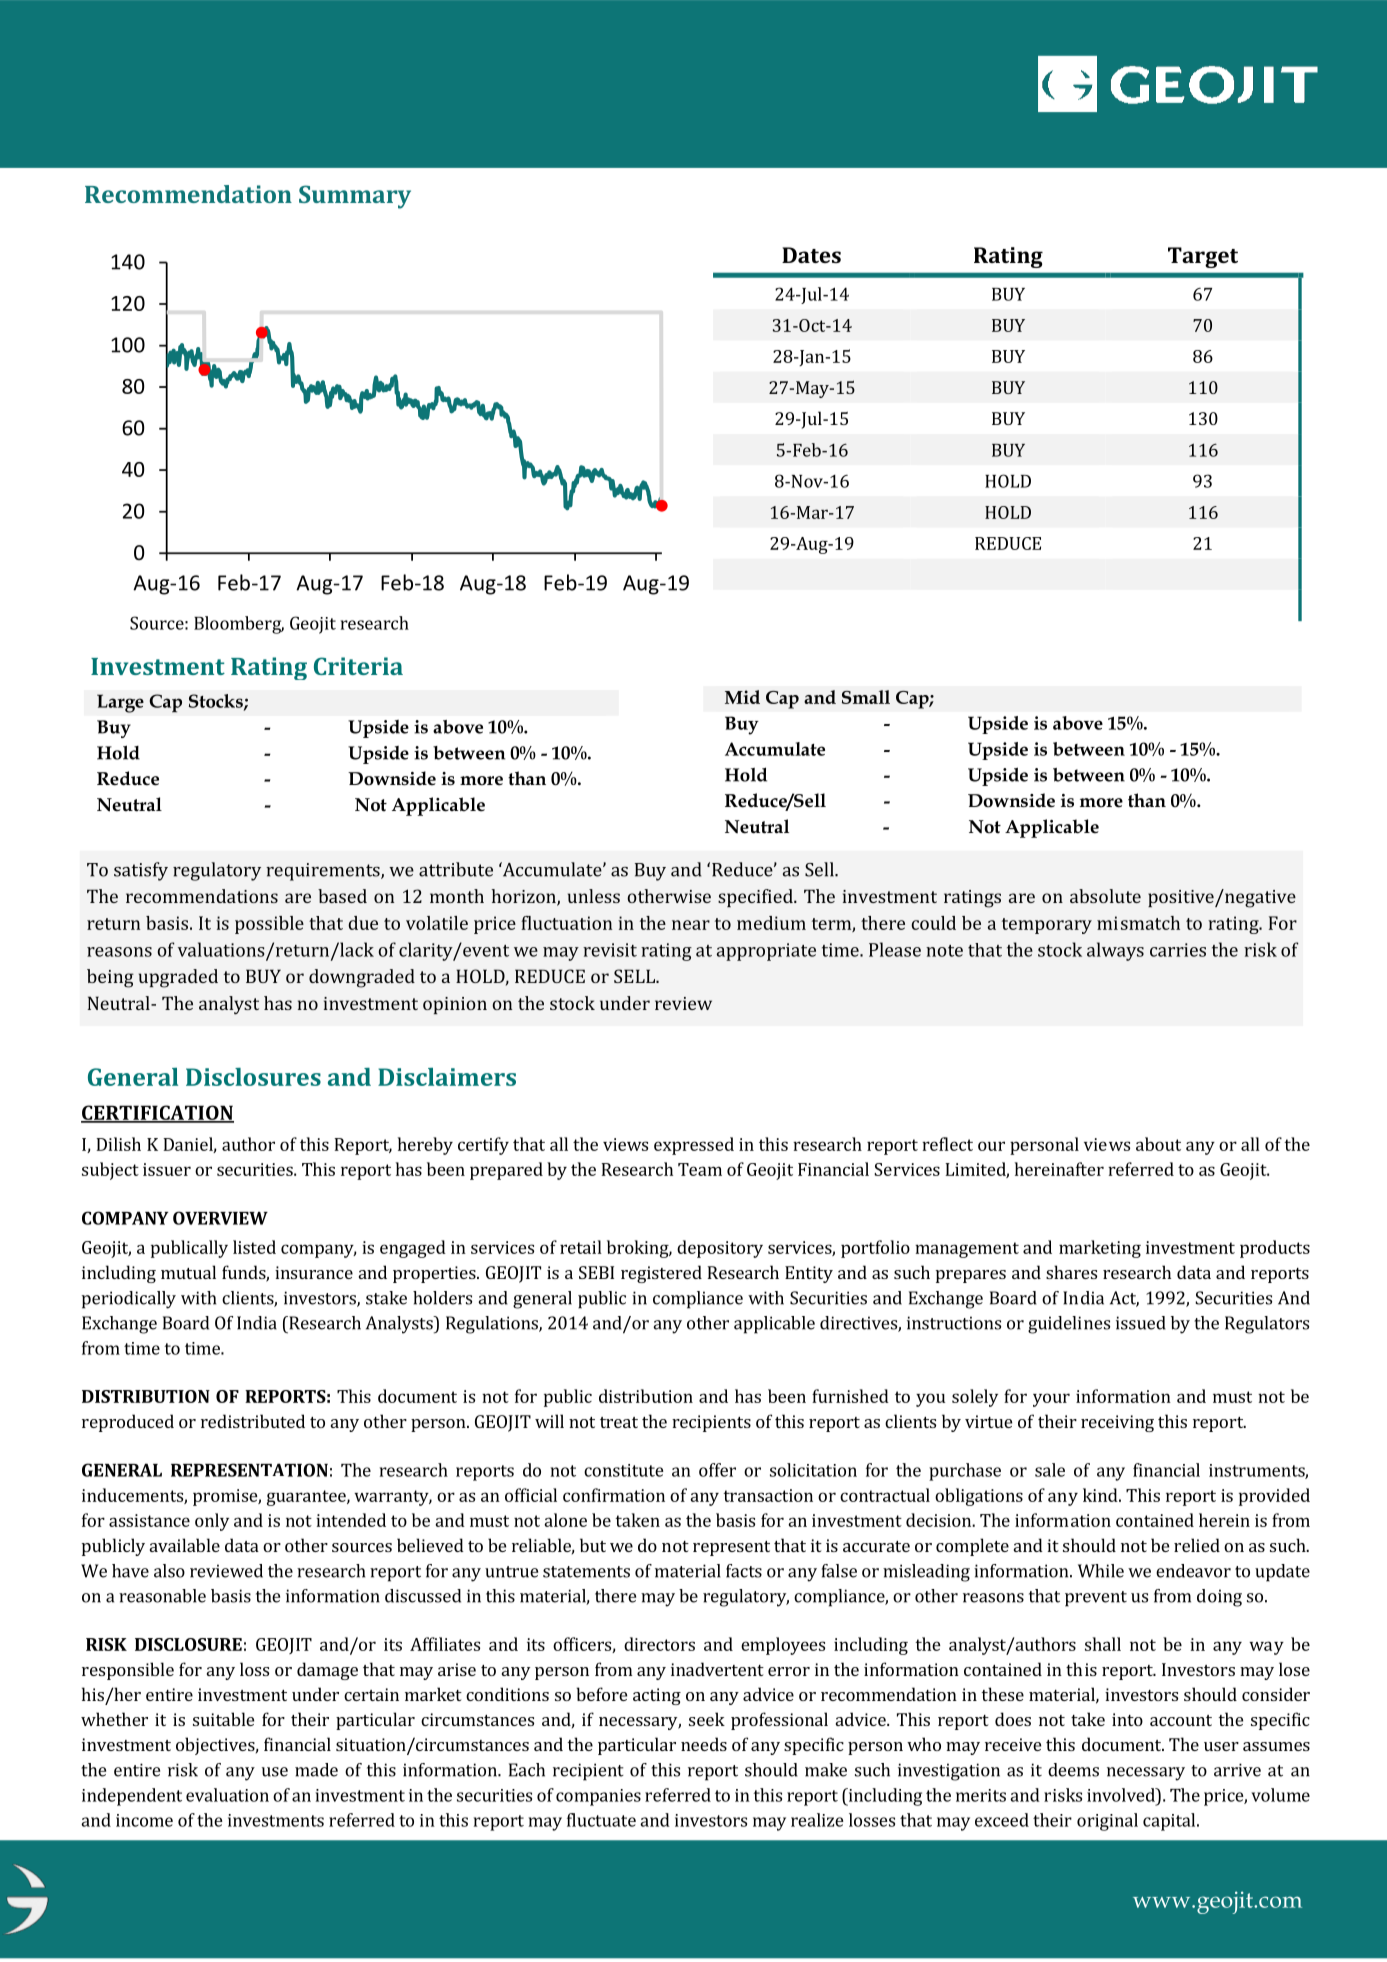 The width and height of the image is (1387, 1962). Describe the element at coordinates (704, 1744) in the image. I see `needs` at that location.
